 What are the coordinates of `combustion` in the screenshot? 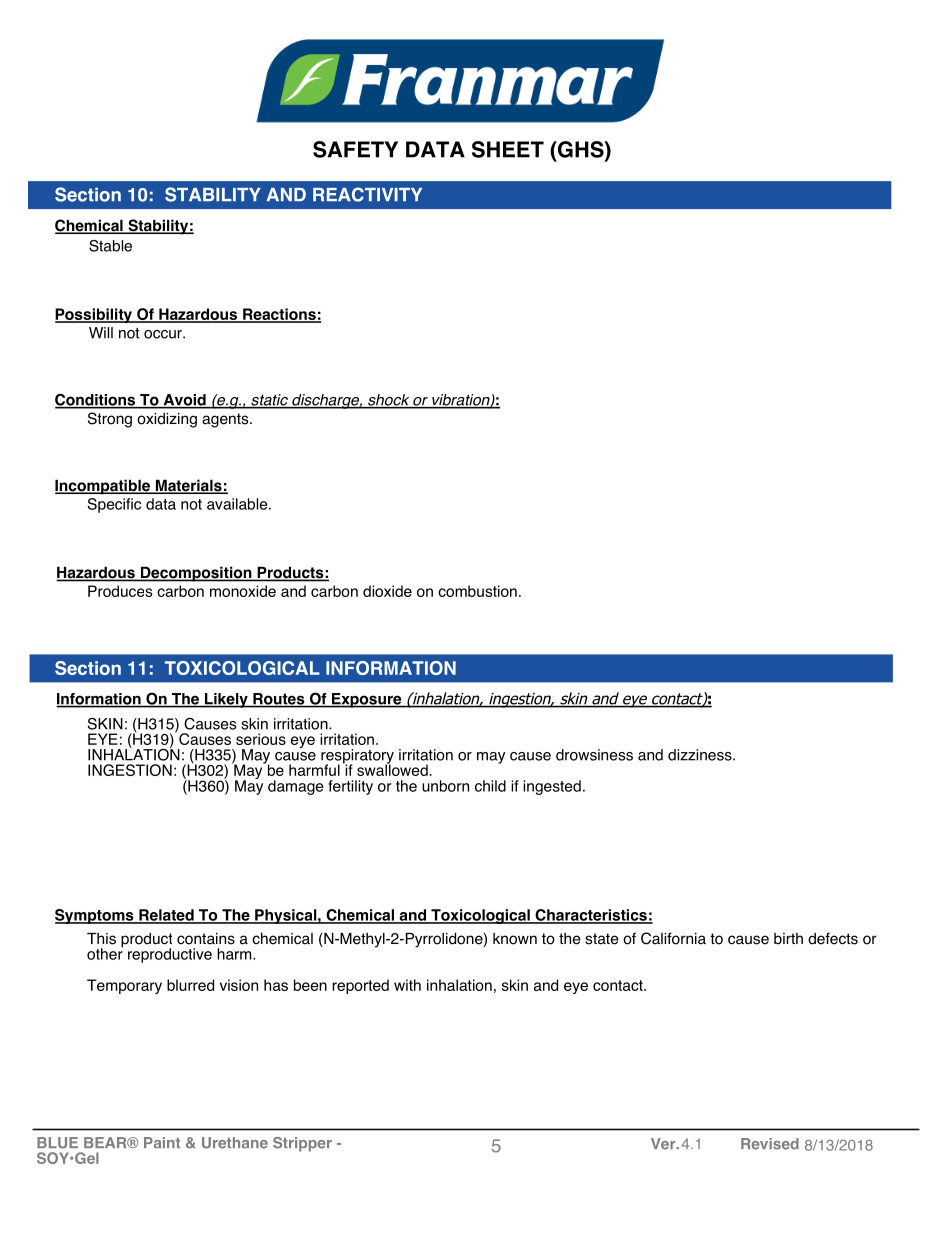 It's located at (477, 591).
